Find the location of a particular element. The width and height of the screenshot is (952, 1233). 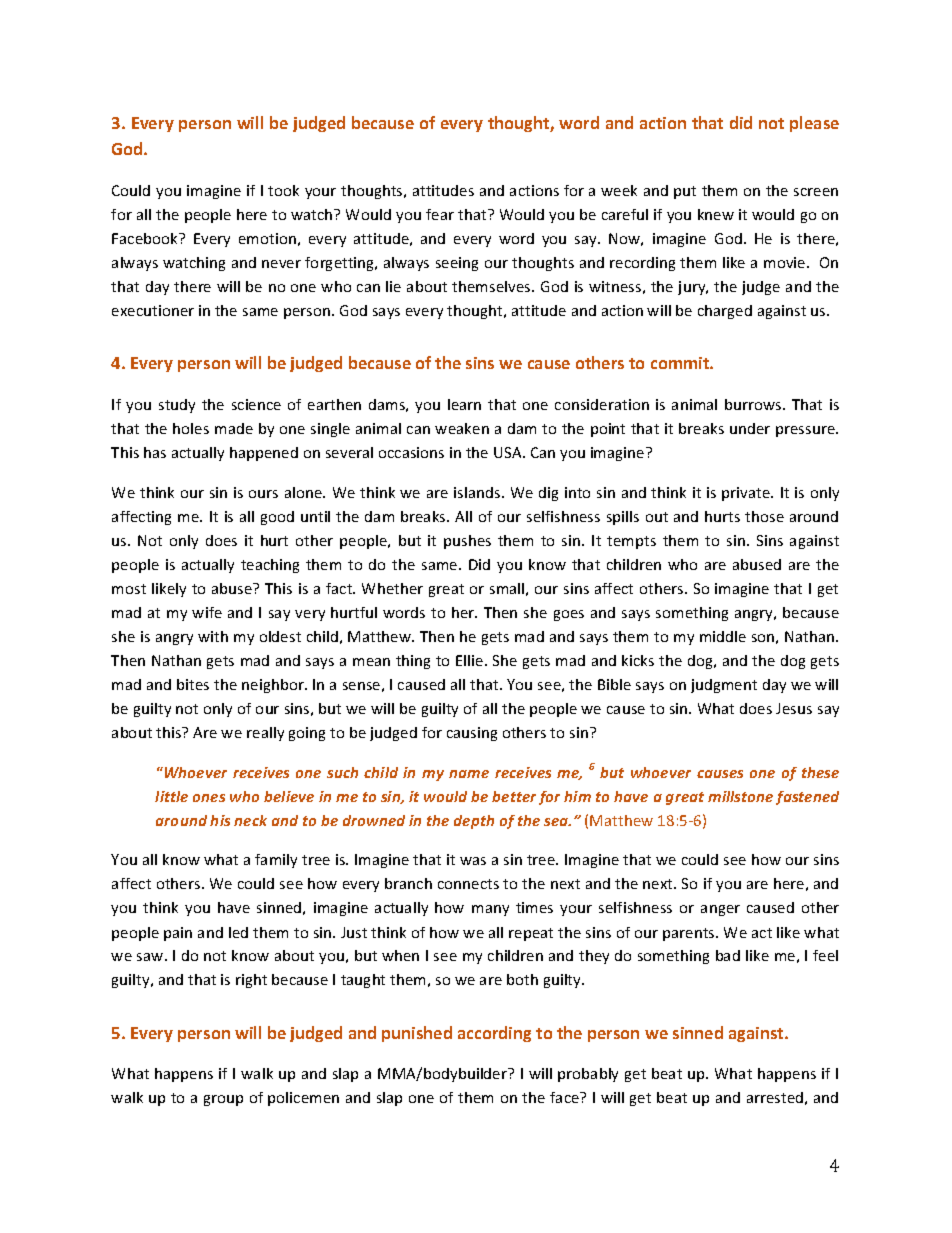

put is located at coordinates (685, 192).
